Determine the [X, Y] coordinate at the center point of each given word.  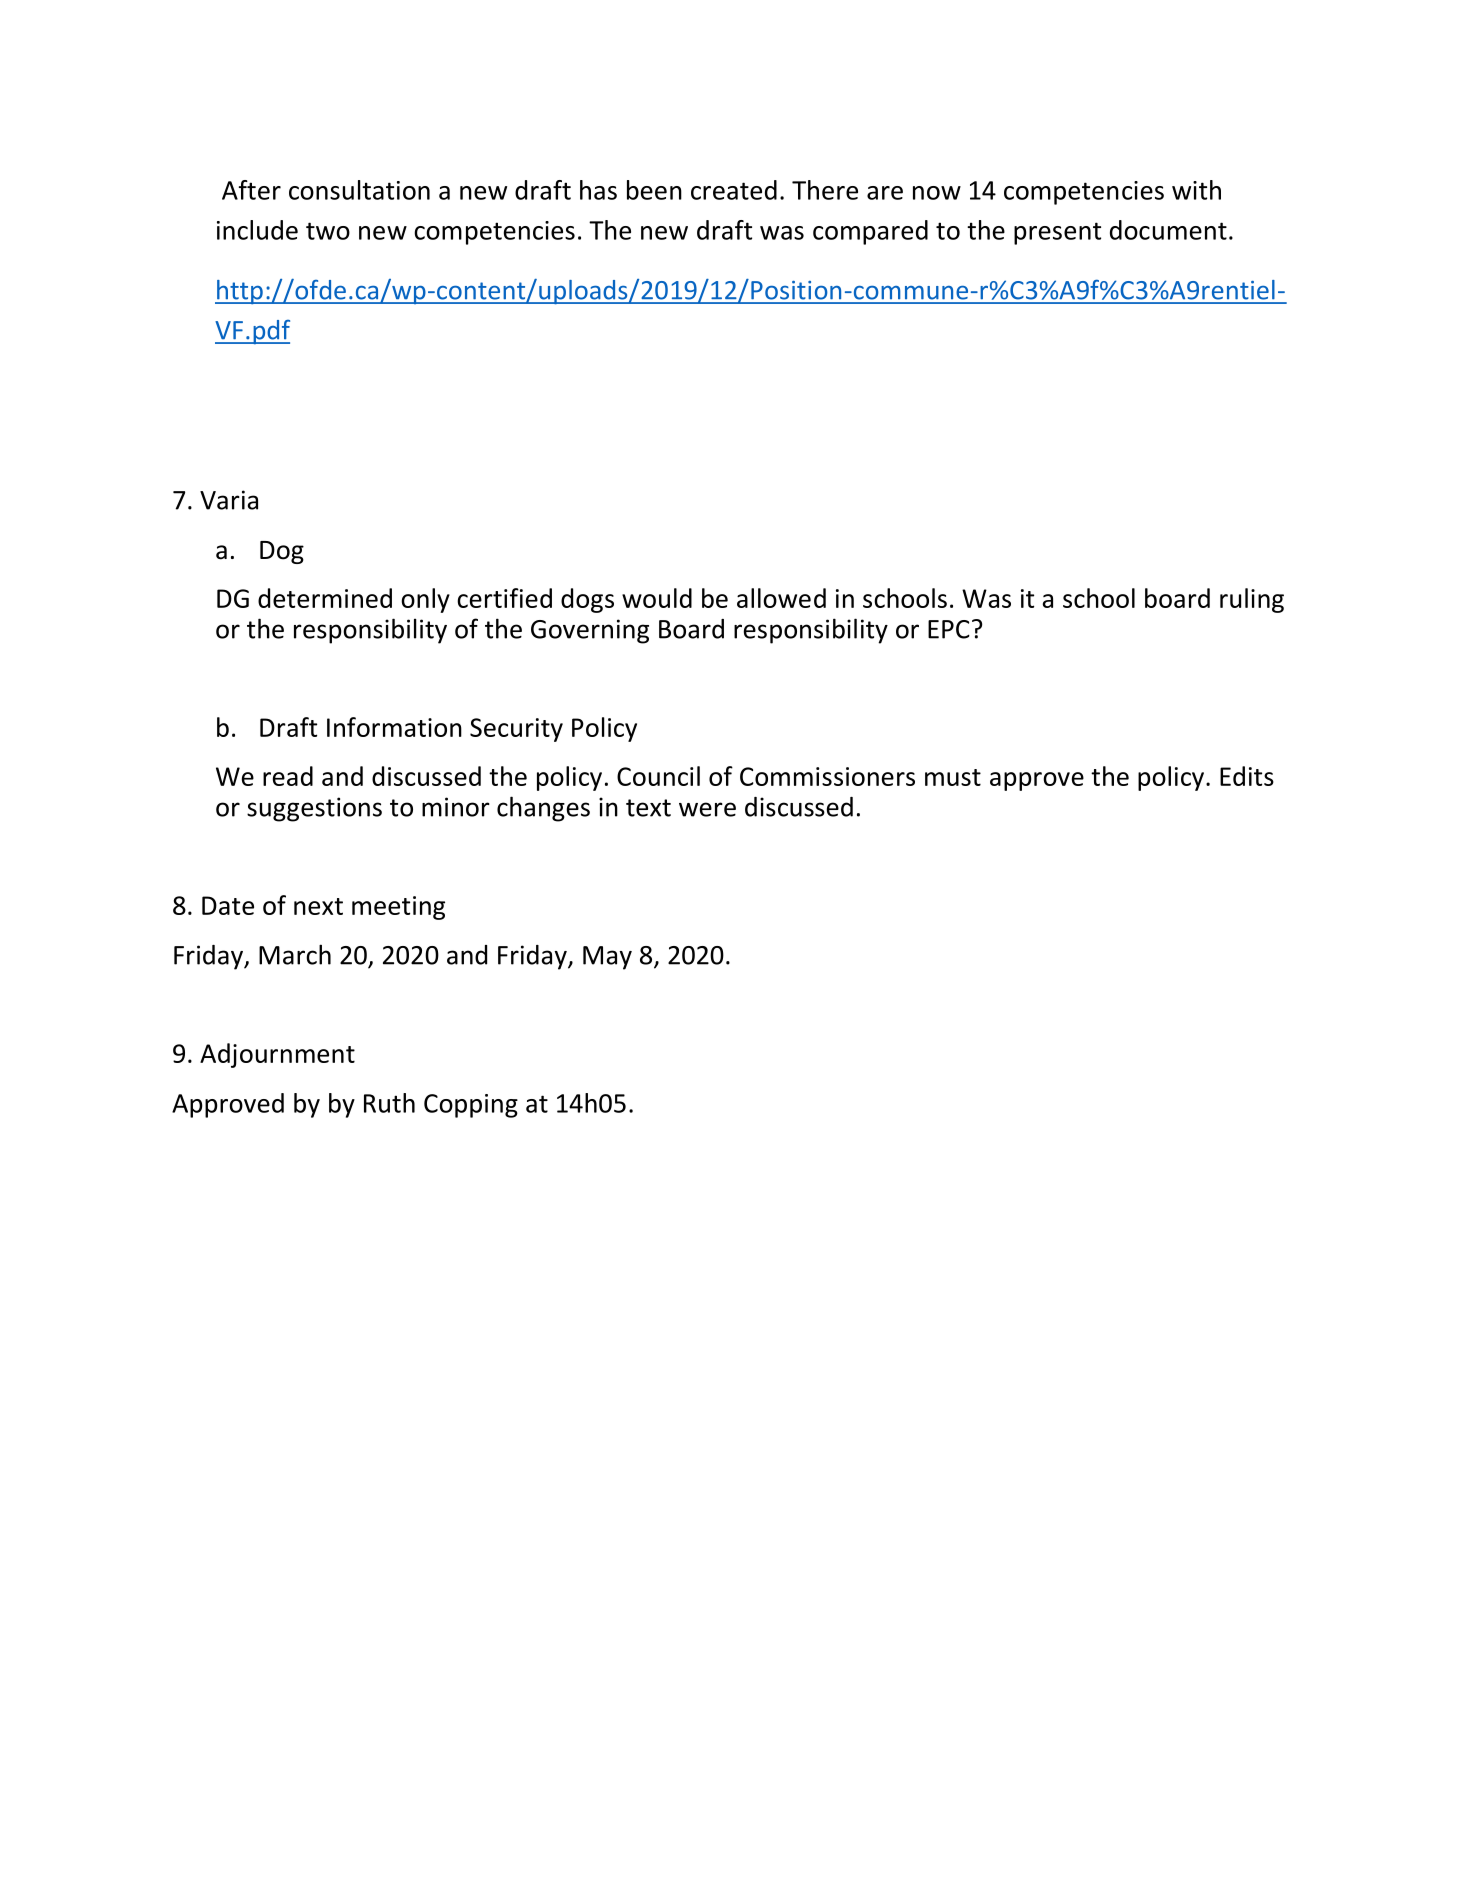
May [607, 958]
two [328, 231]
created [734, 190]
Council [658, 776]
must [953, 777]
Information [394, 727]
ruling [1252, 600]
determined [325, 598]
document [1168, 230]
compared [870, 232]
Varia [229, 500]
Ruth [389, 1103]
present [1057, 233]
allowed [781, 598]
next [318, 906]
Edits [1247, 776]
